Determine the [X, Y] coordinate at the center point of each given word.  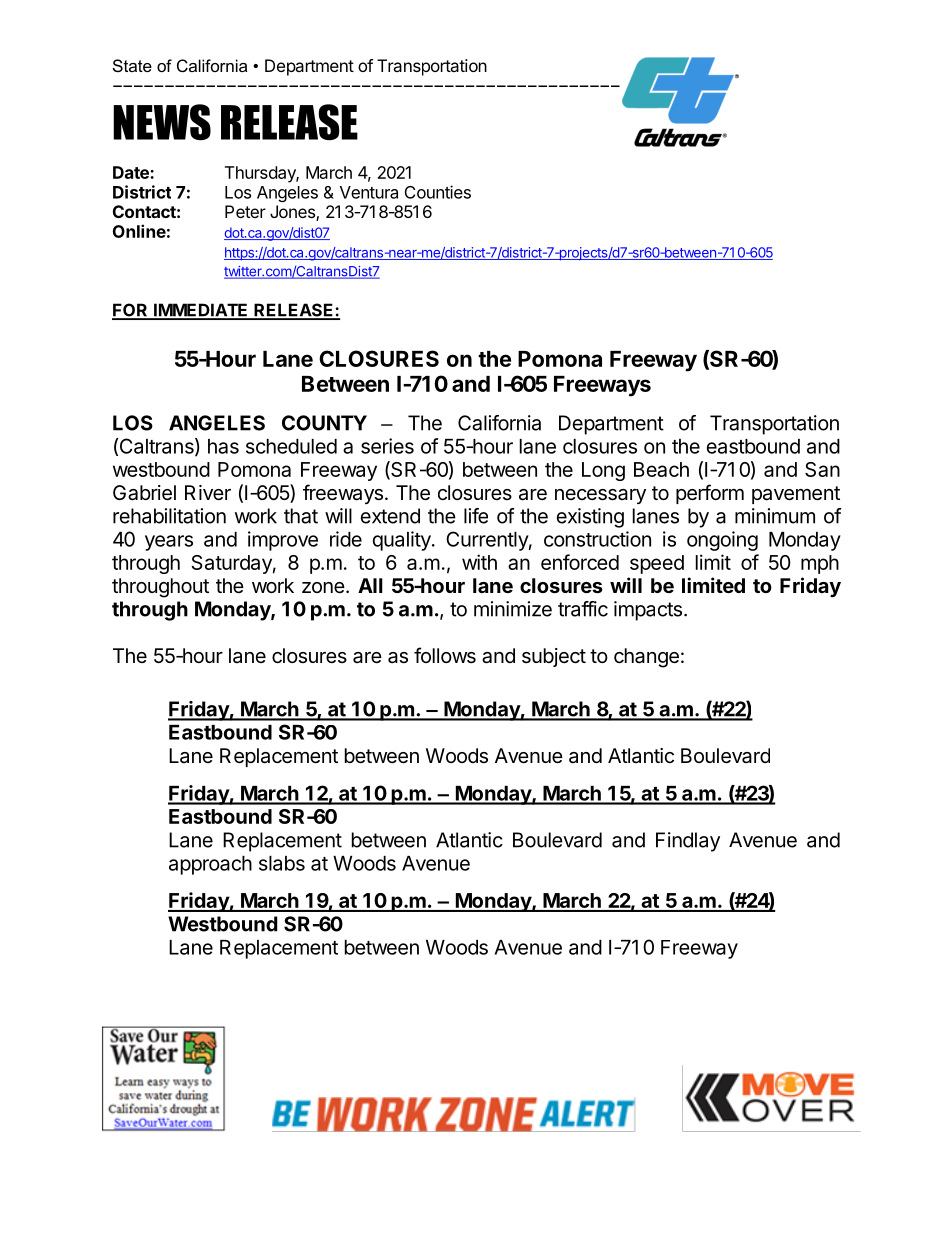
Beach [661, 469]
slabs [282, 863]
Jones [293, 213]
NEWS [162, 122]
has [223, 446]
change [646, 658]
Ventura [369, 192]
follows [445, 655]
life [476, 516]
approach [210, 865]
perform [710, 494]
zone [323, 587]
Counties [438, 192]
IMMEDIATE [201, 311]
